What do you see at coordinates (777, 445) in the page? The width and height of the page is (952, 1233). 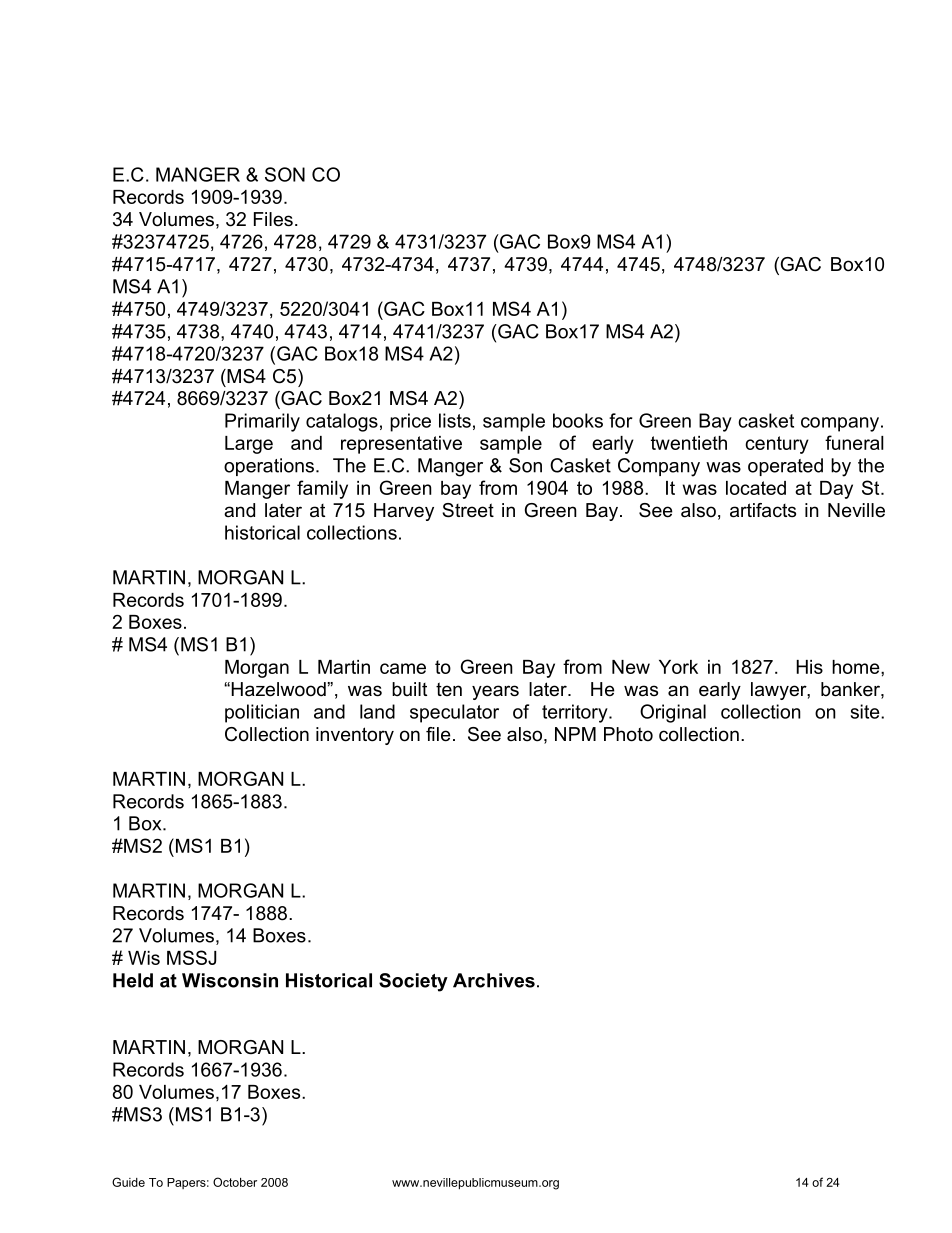 I see `century` at bounding box center [777, 445].
